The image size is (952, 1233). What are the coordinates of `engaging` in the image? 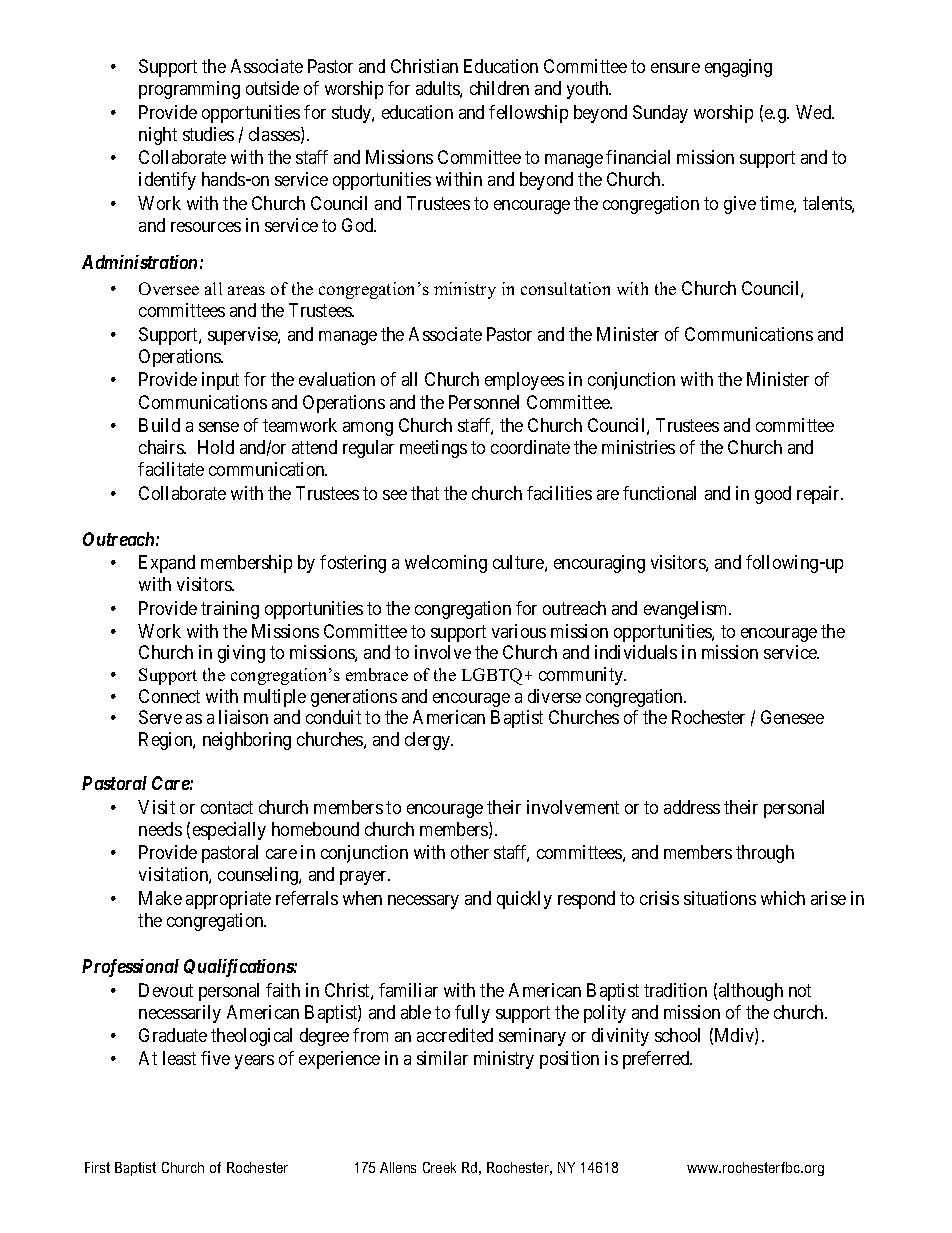 It's located at (738, 68).
